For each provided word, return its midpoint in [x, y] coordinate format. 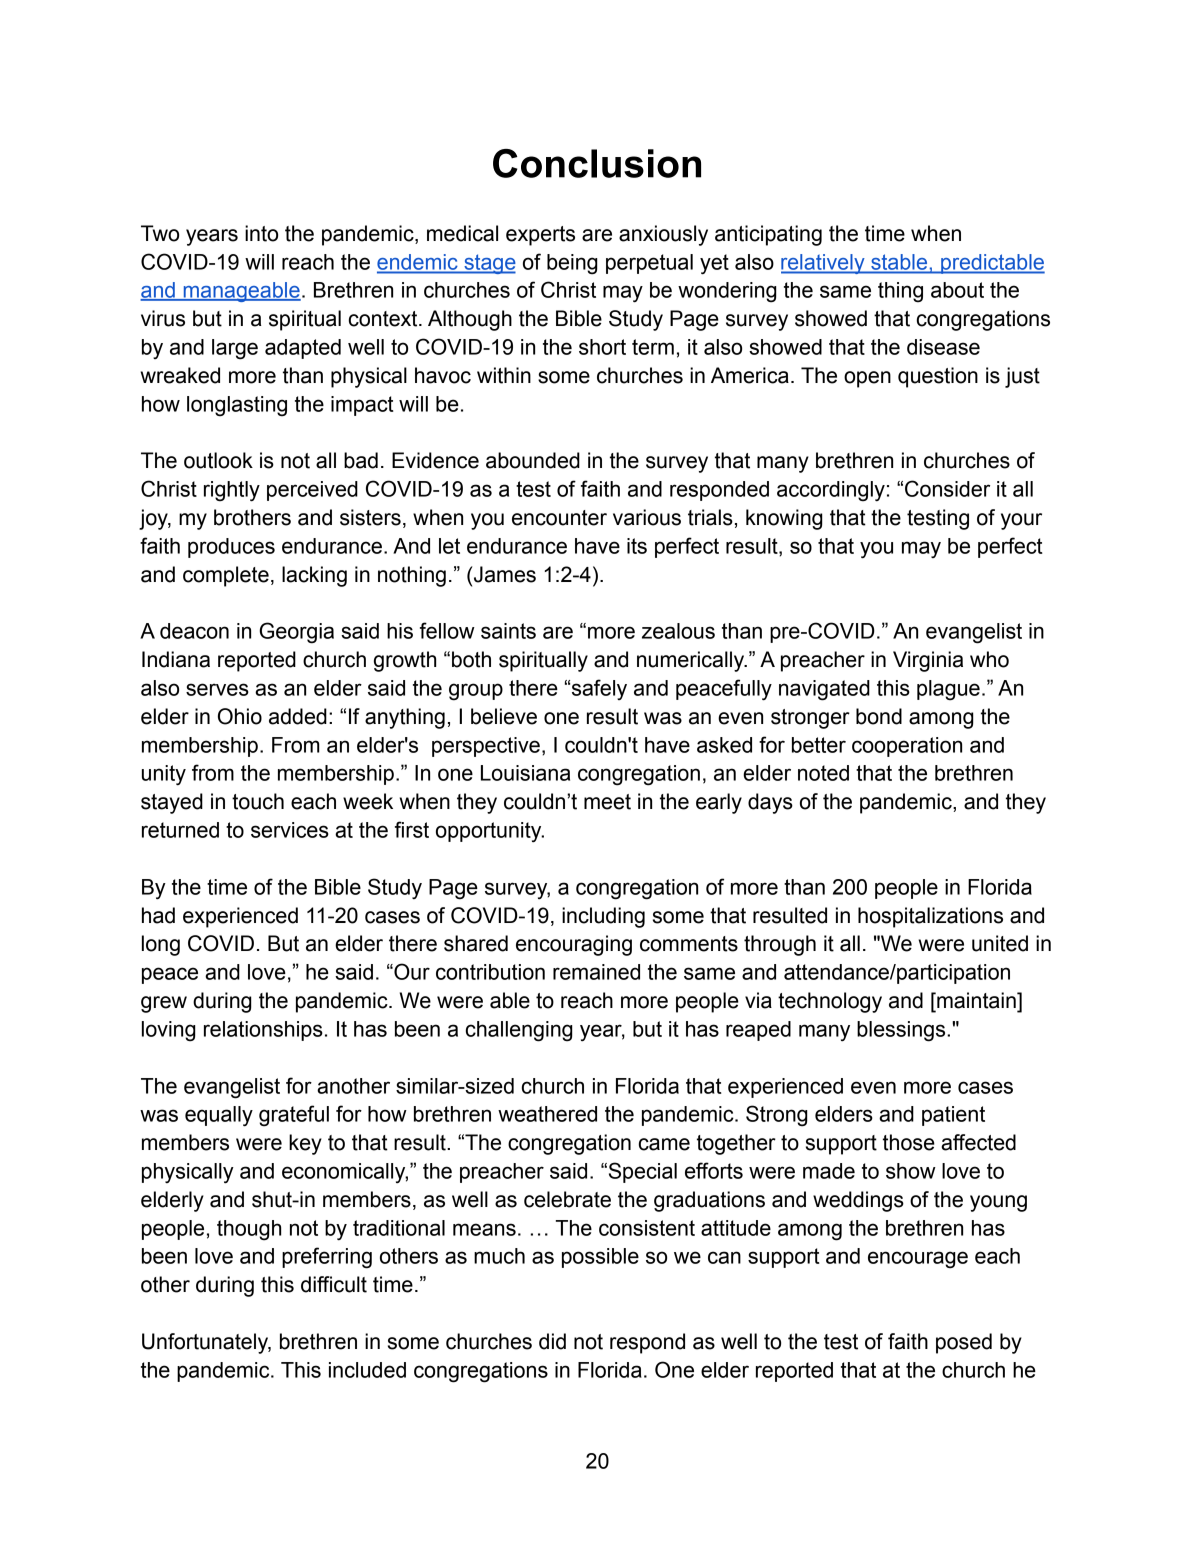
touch [258, 801]
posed [964, 1343]
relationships [263, 1031]
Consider [947, 488]
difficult [334, 1284]
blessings [902, 1031]
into [261, 233]
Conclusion [597, 163]
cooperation [907, 747]
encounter [559, 518]
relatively [824, 264]
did [552, 1341]
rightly [232, 491]
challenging [519, 1031]
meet [607, 802]
